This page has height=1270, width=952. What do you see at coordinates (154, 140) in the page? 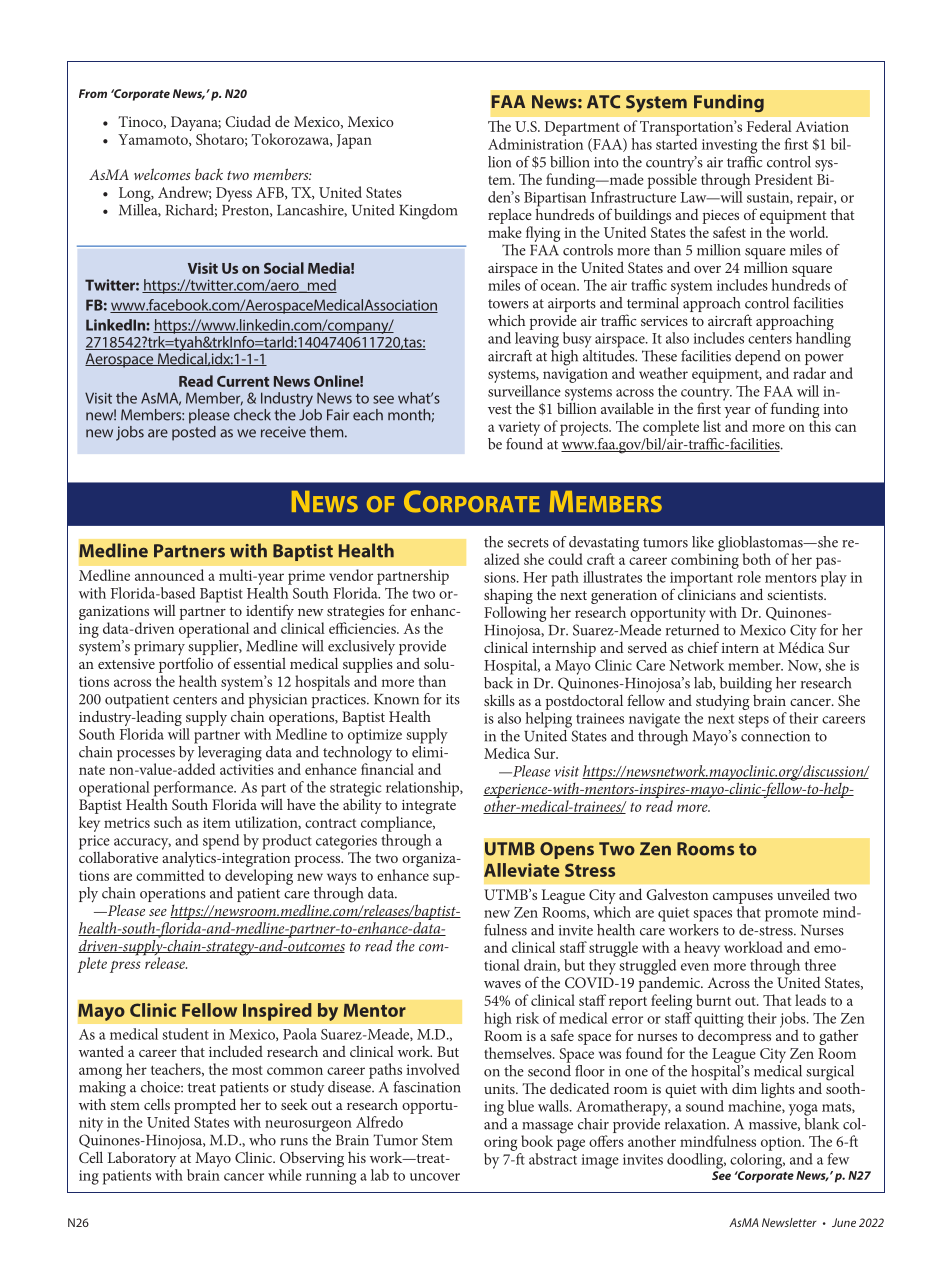
I see `Yamamoto` at bounding box center [154, 140].
